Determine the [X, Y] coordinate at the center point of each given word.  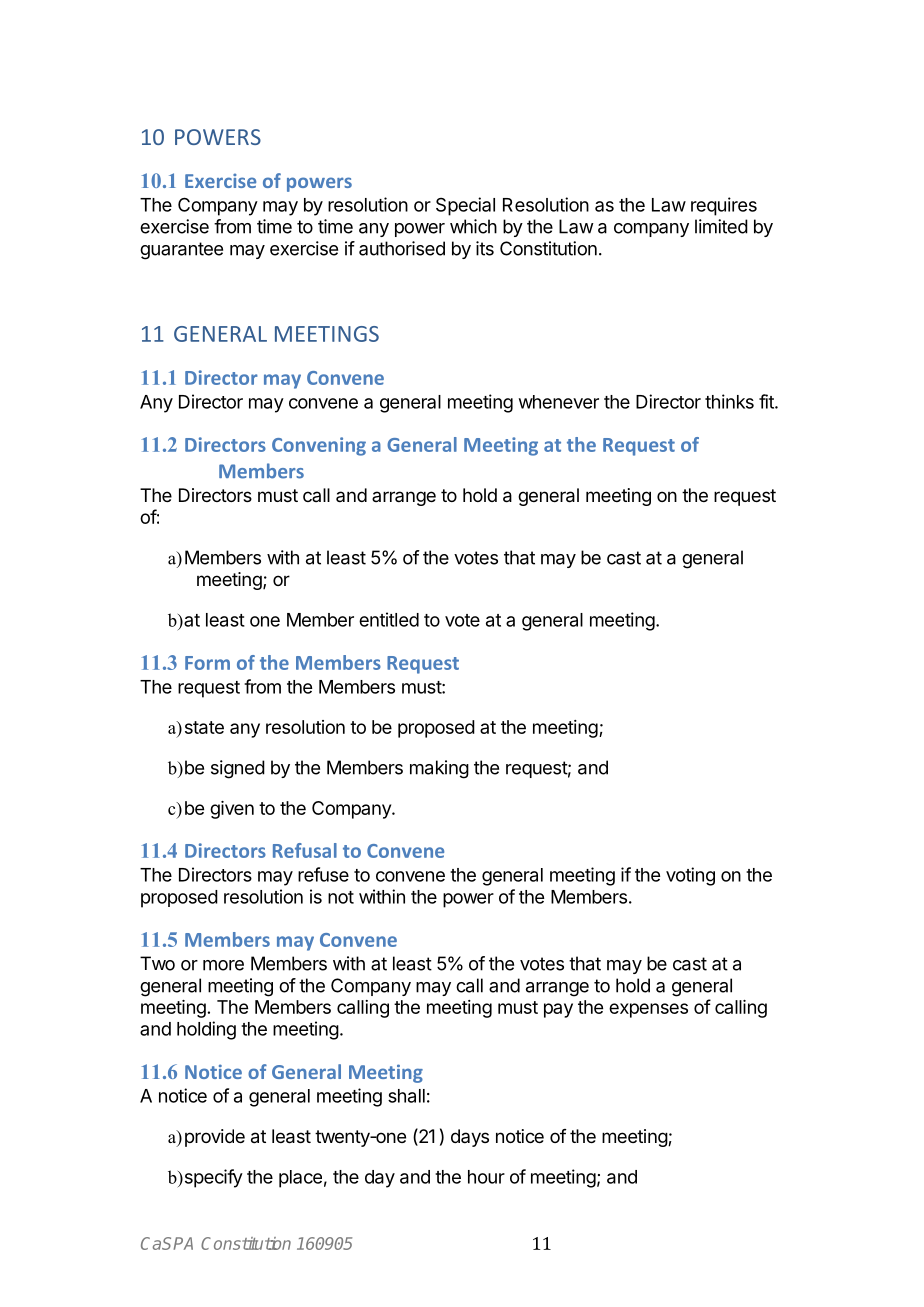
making [439, 769]
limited [721, 226]
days [470, 1138]
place [300, 1179]
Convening [319, 446]
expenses [648, 1010]
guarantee [181, 251]
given [232, 810]
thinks [729, 401]
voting [690, 876]
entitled [389, 619]
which [473, 226]
